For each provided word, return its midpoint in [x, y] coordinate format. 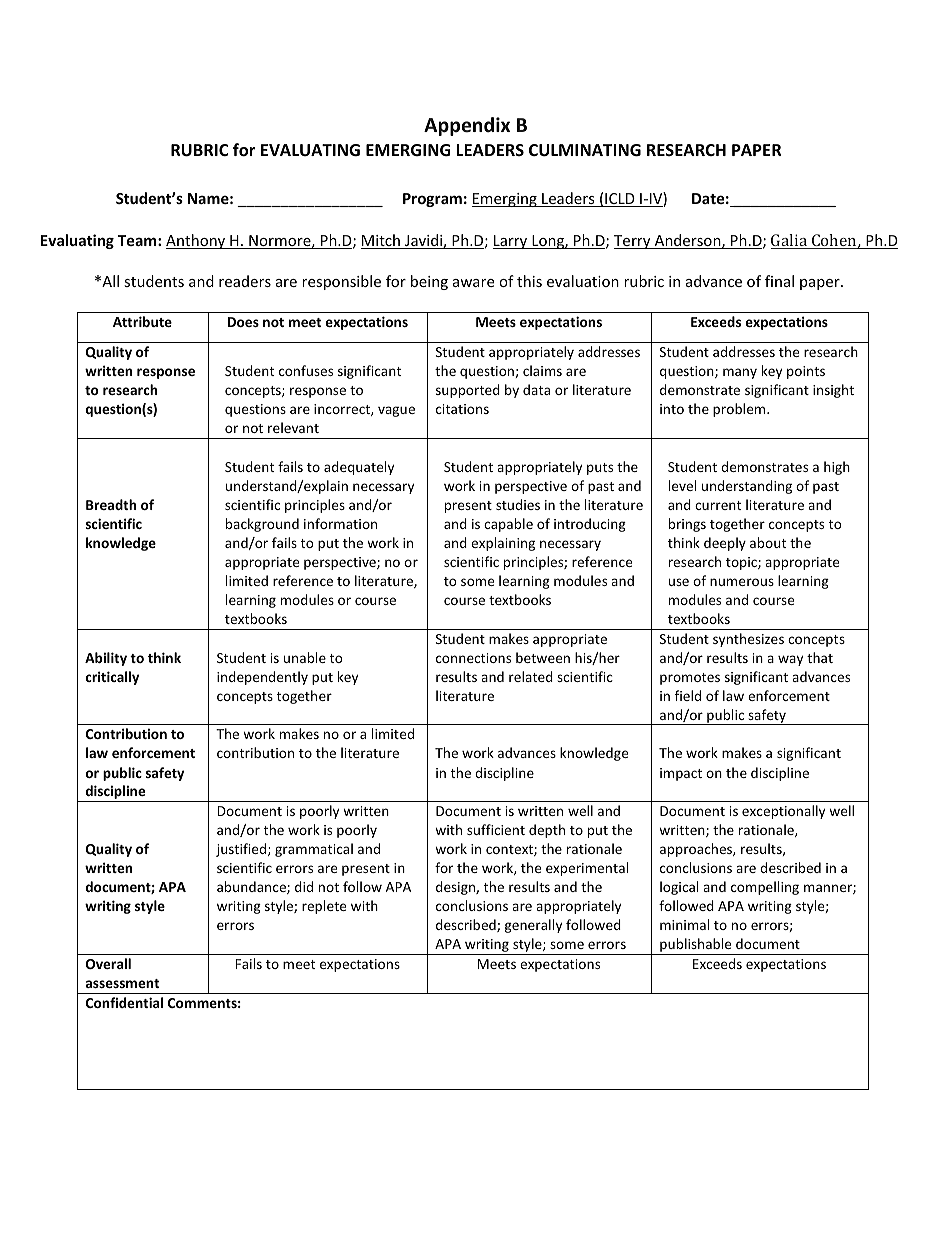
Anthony [197, 241]
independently [262, 678]
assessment [122, 983]
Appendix [467, 126]
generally [533, 926]
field [688, 695]
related [531, 676]
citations [462, 409]
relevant [293, 427]
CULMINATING [585, 150]
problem [740, 410]
